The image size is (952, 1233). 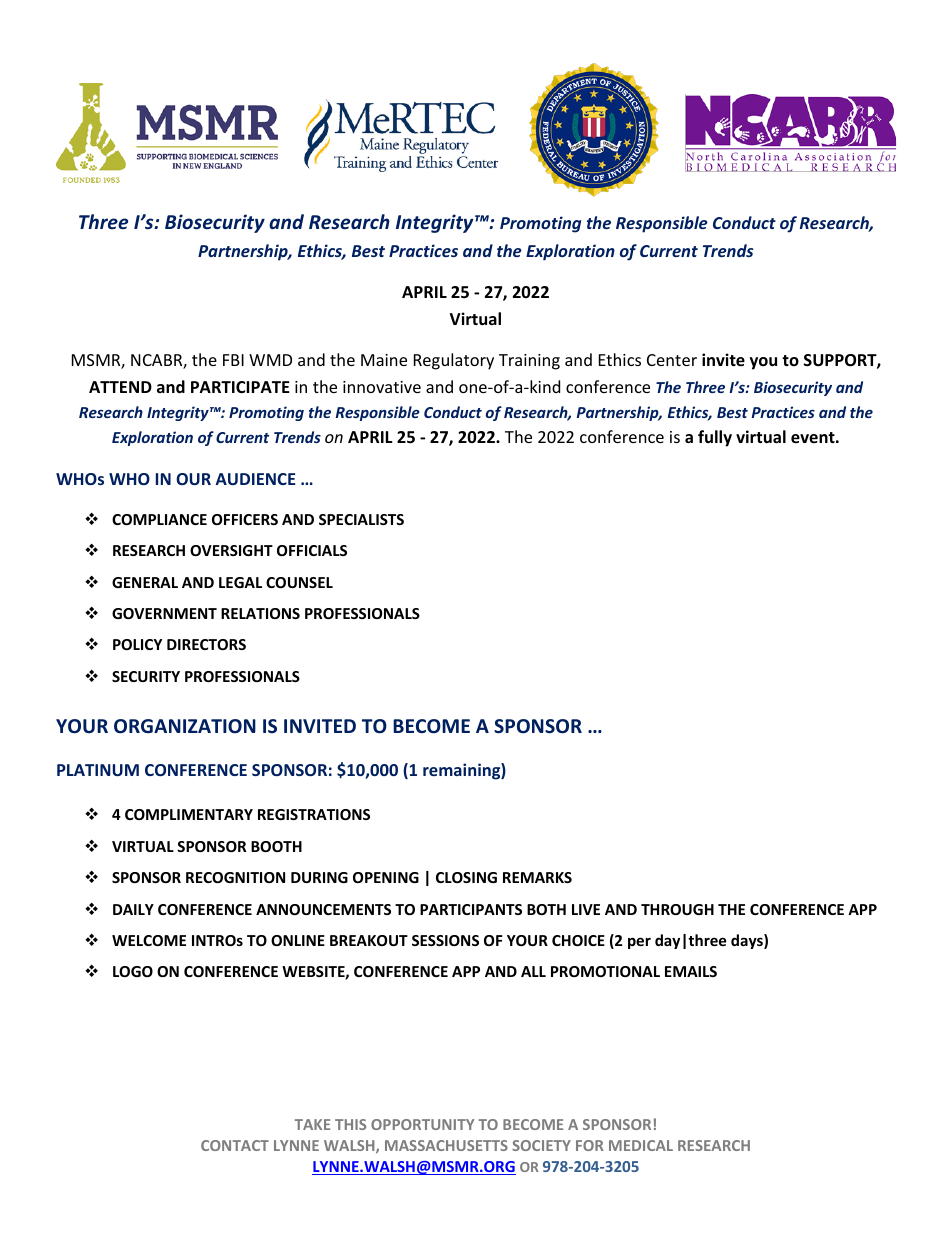 What do you see at coordinates (382, 387) in the screenshot?
I see `innovative` at bounding box center [382, 387].
